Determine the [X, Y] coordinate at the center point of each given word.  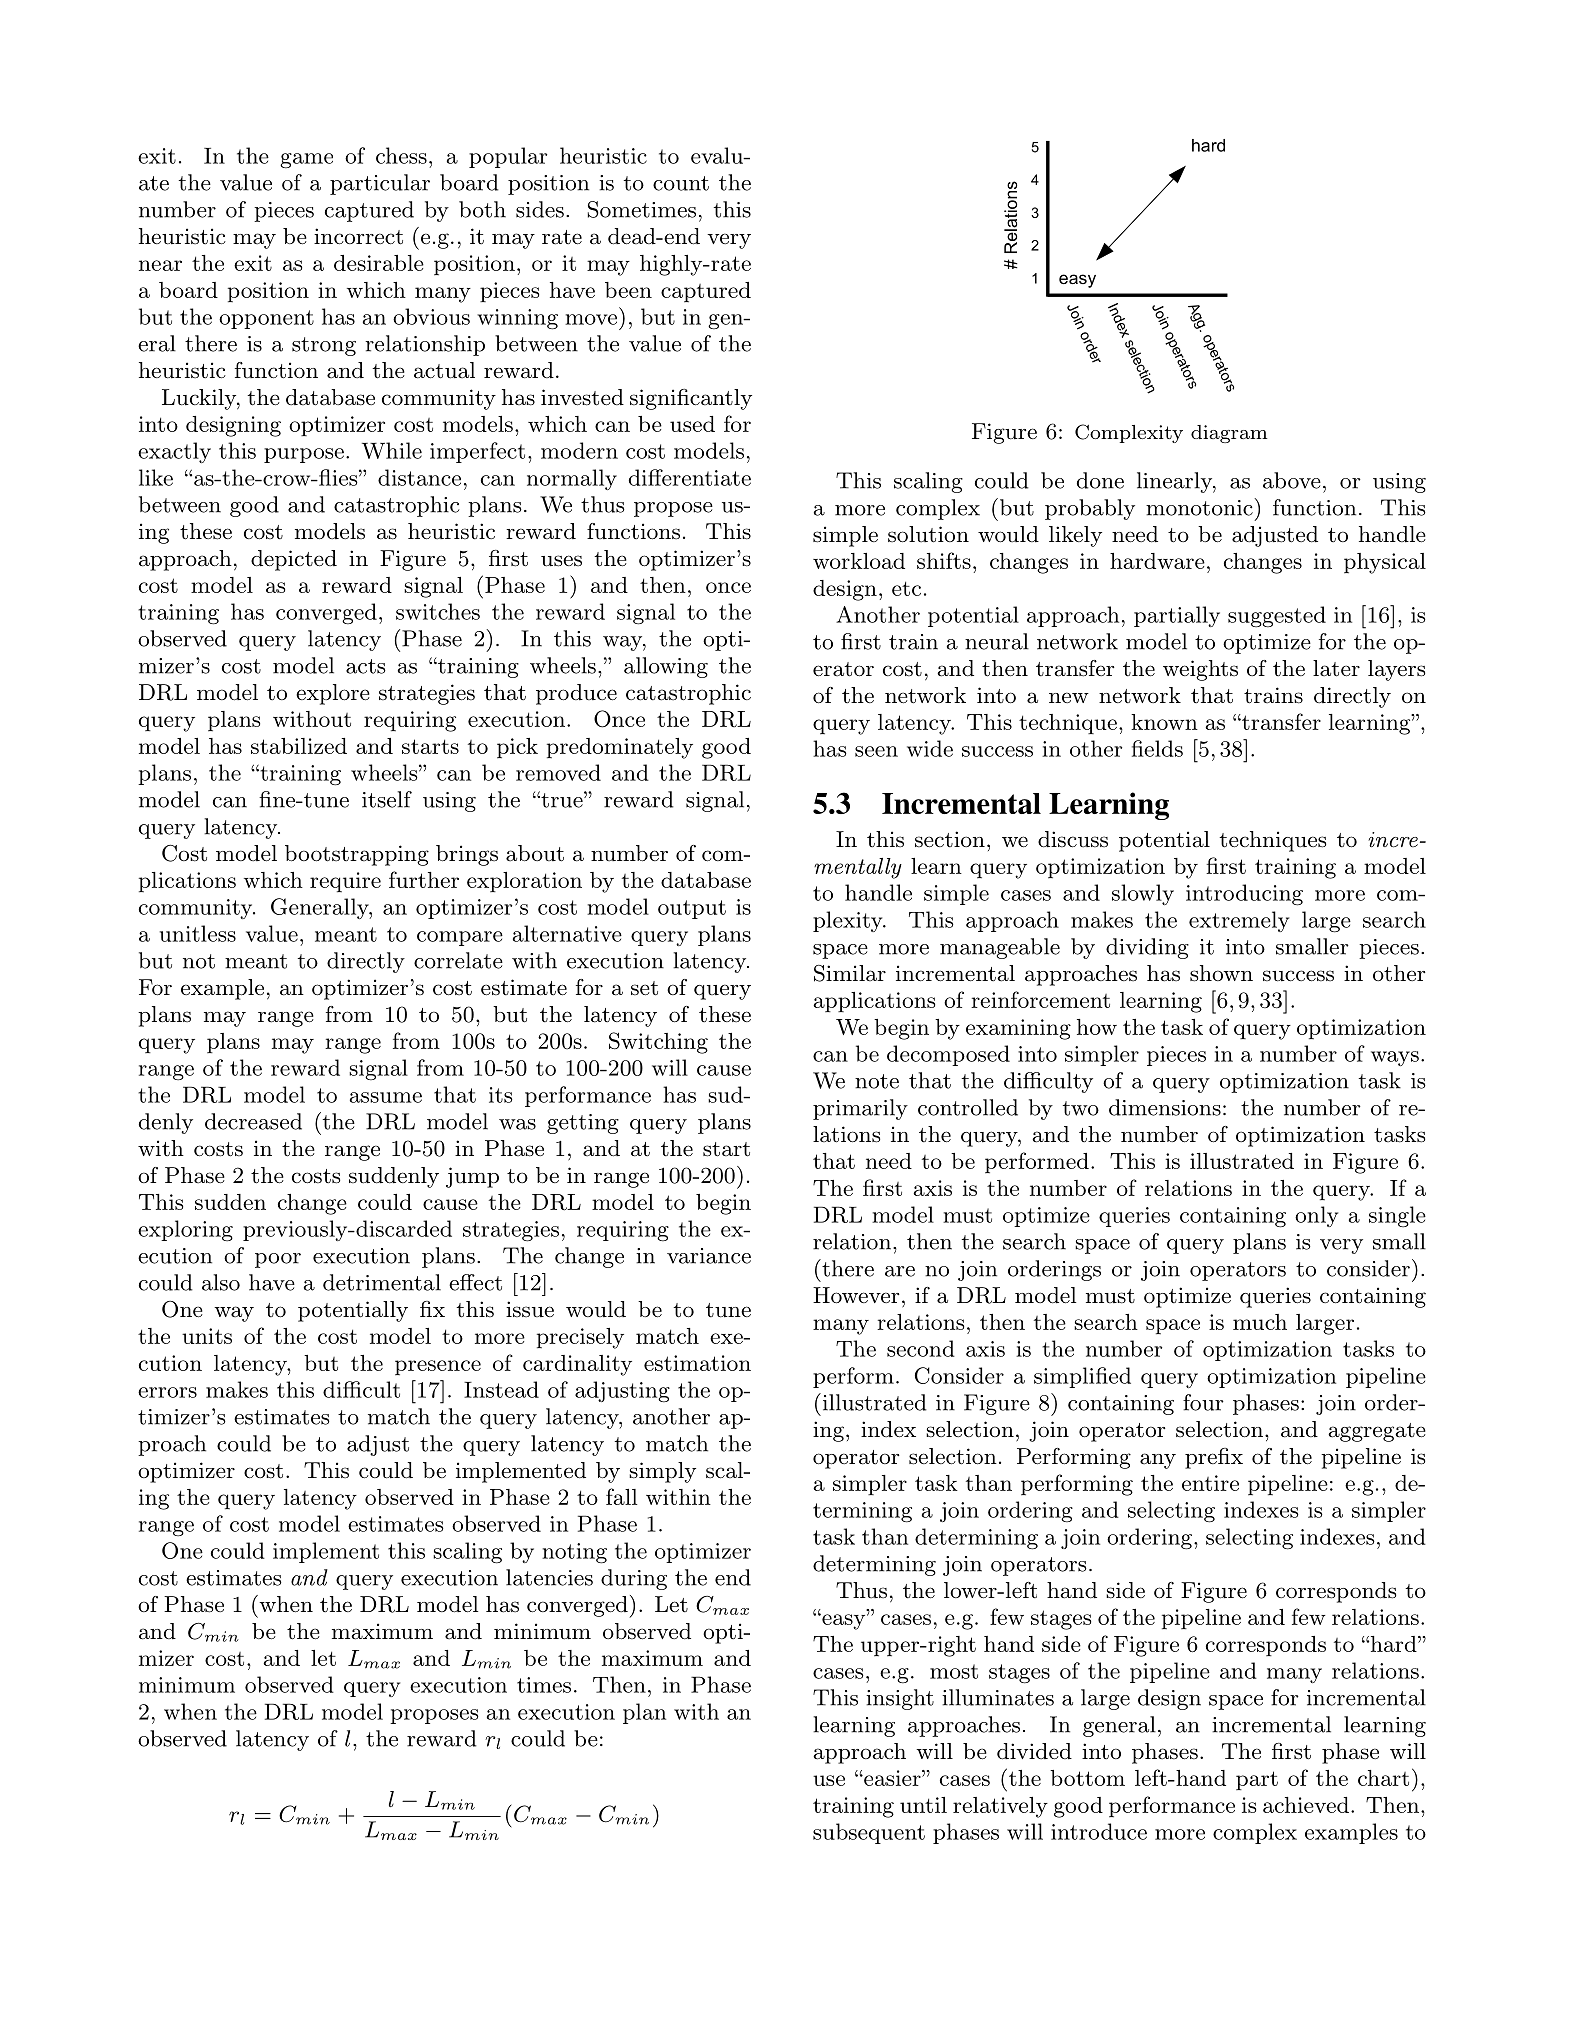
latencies [549, 1577]
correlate [458, 960]
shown [1221, 973]
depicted [294, 560]
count [681, 183]
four [1203, 1402]
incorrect [358, 236]
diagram [1229, 434]
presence [438, 1368]
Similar [850, 973]
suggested [1277, 617]
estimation [697, 1363]
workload [859, 561]
